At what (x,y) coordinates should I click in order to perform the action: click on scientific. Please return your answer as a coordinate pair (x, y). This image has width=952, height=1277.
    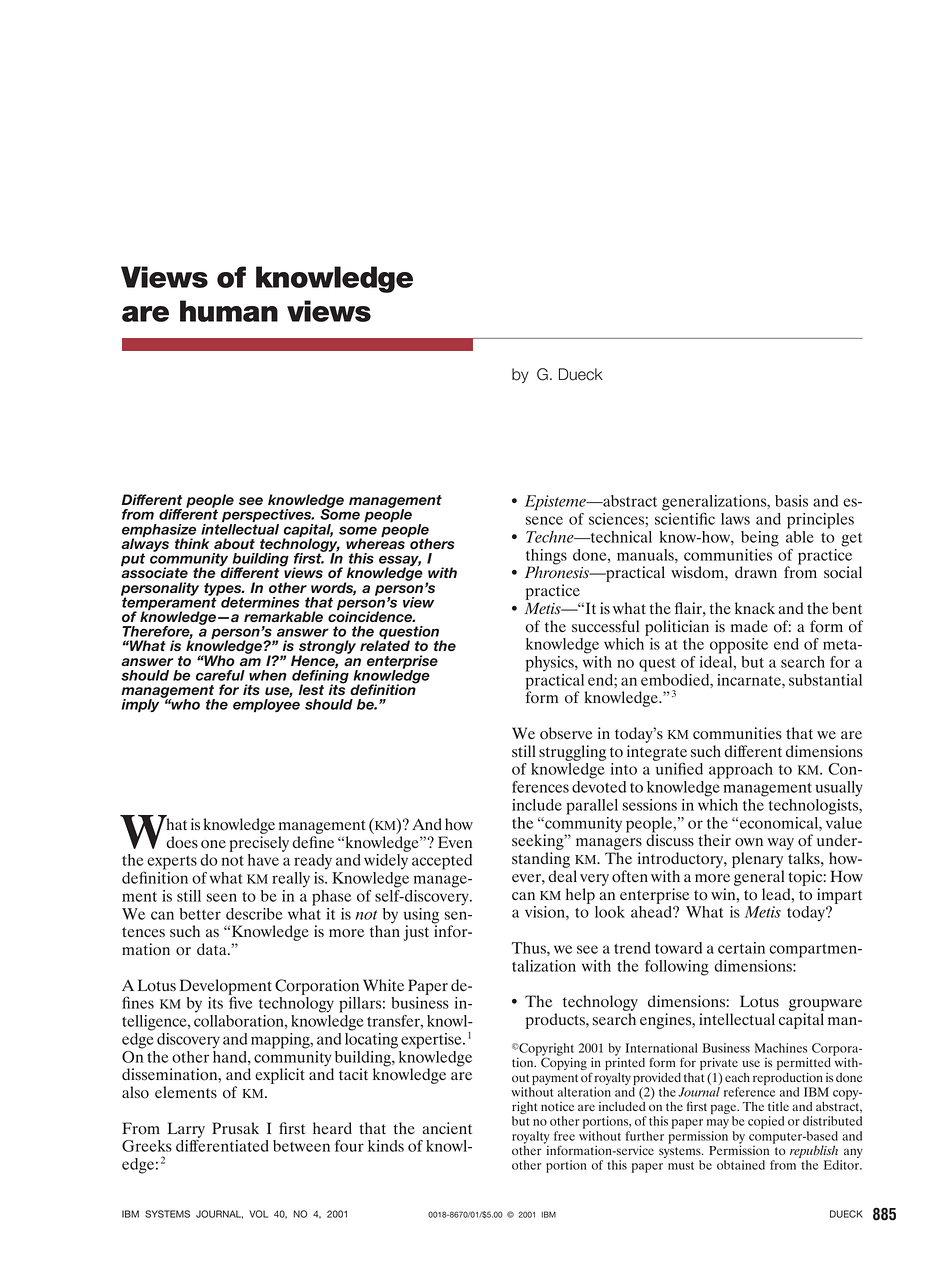
    Looking at the image, I should click on (685, 518).
